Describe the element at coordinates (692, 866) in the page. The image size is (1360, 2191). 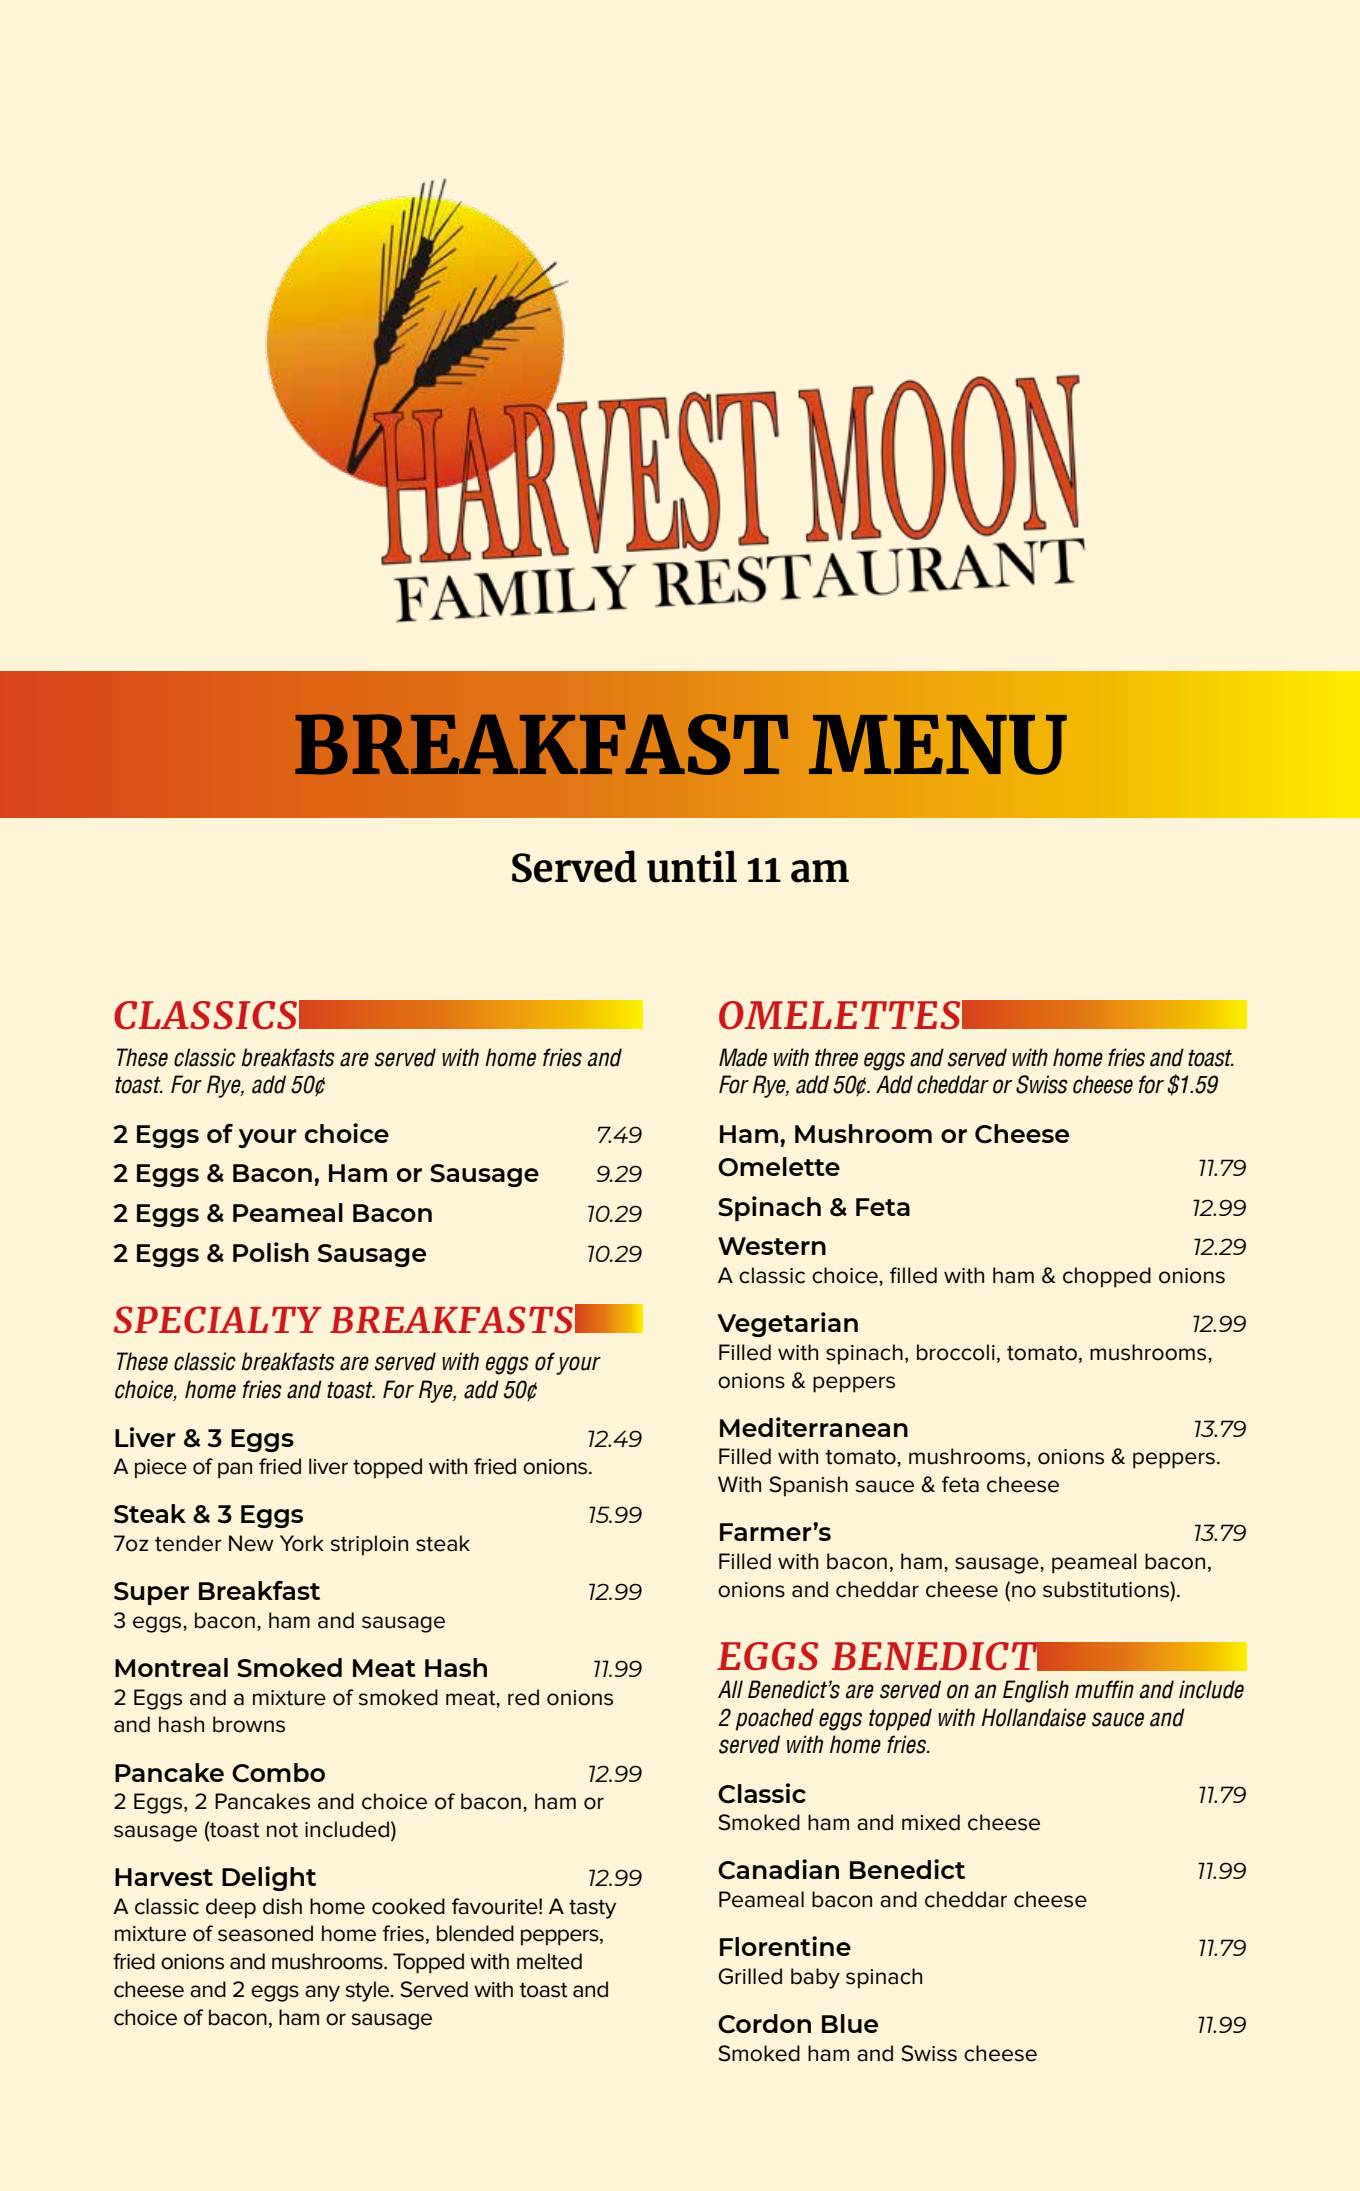
I see `until` at that location.
